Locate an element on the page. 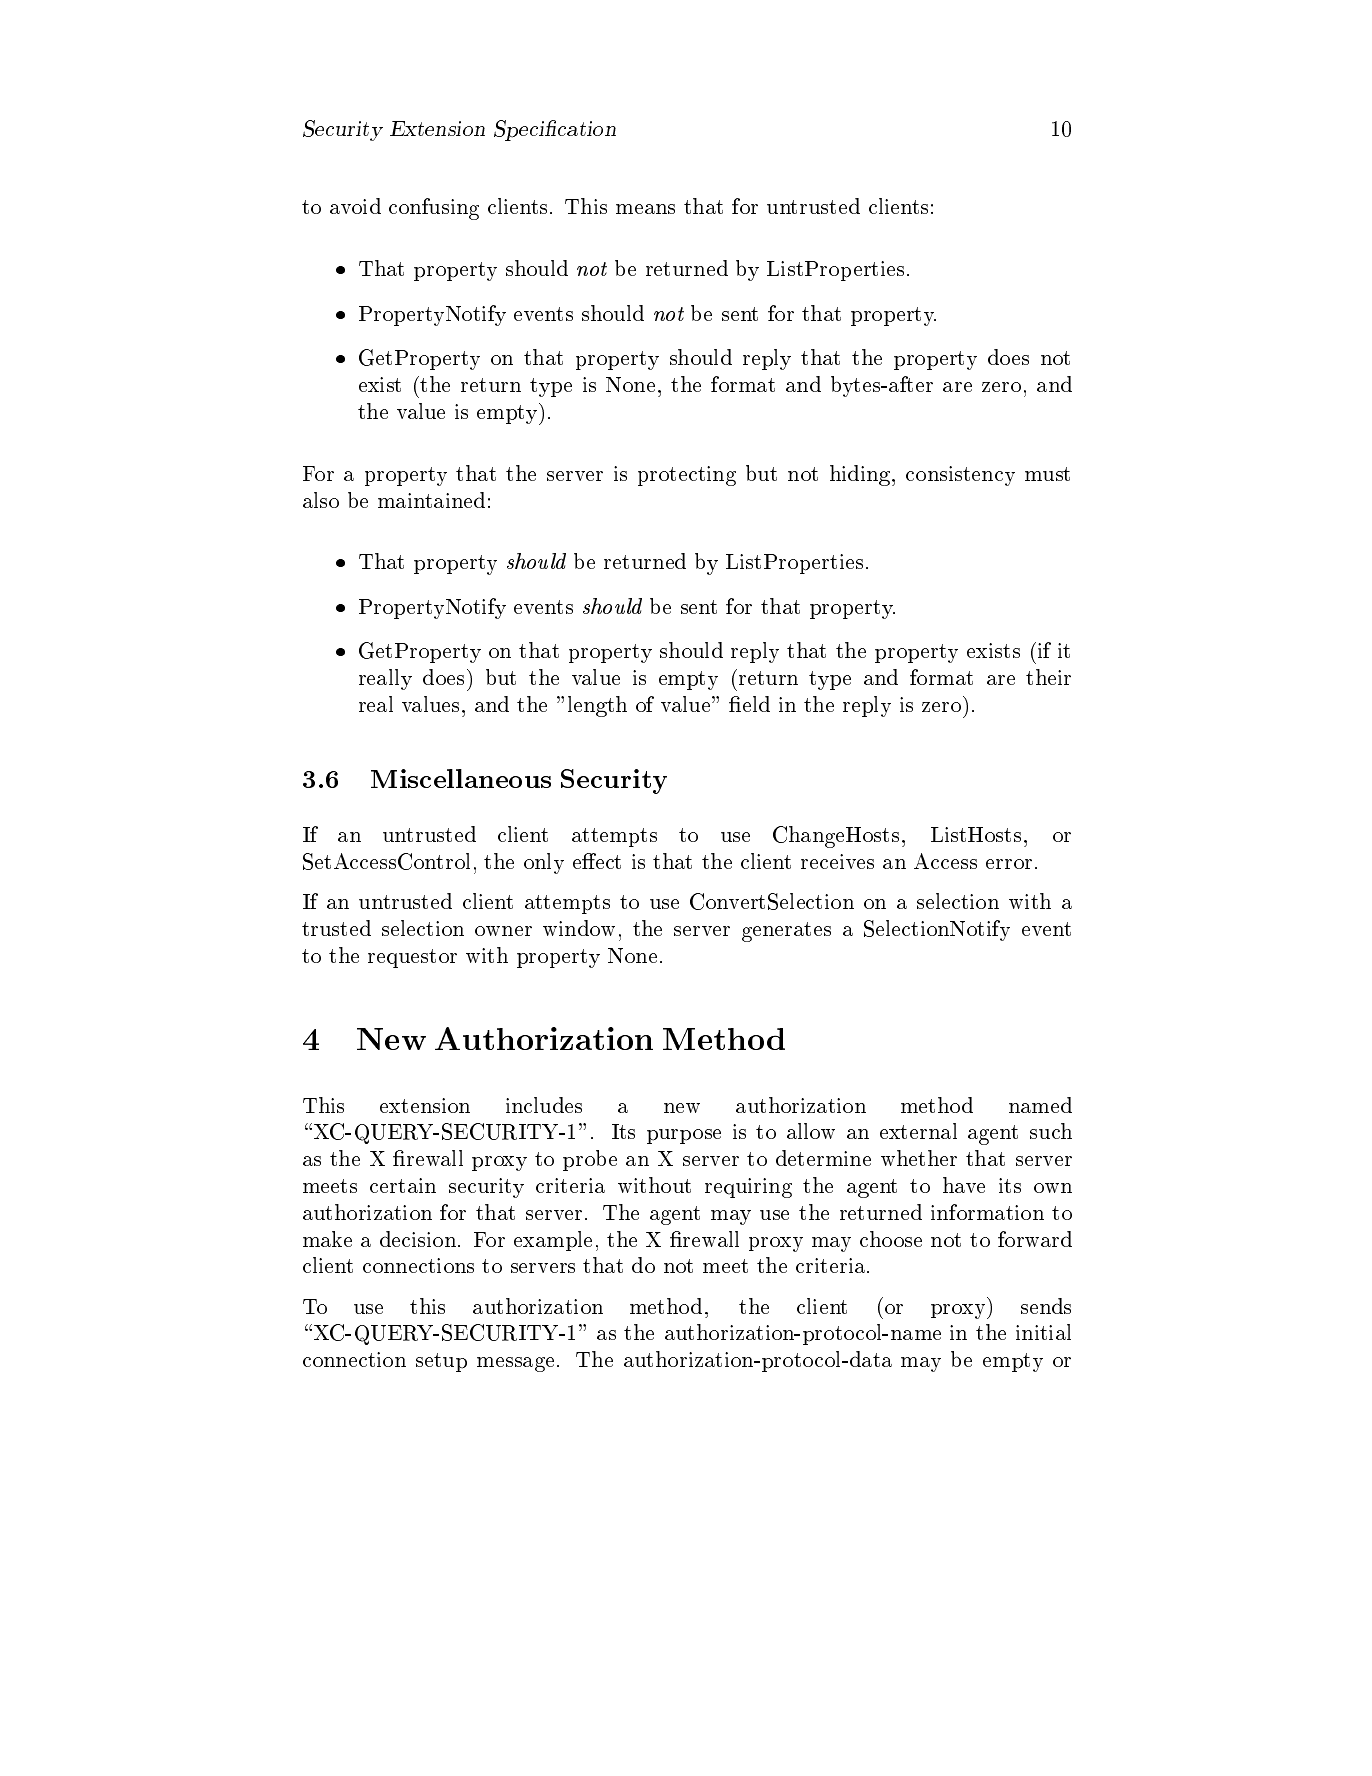 The image size is (1372, 1776). example is located at coordinates (553, 1241).
